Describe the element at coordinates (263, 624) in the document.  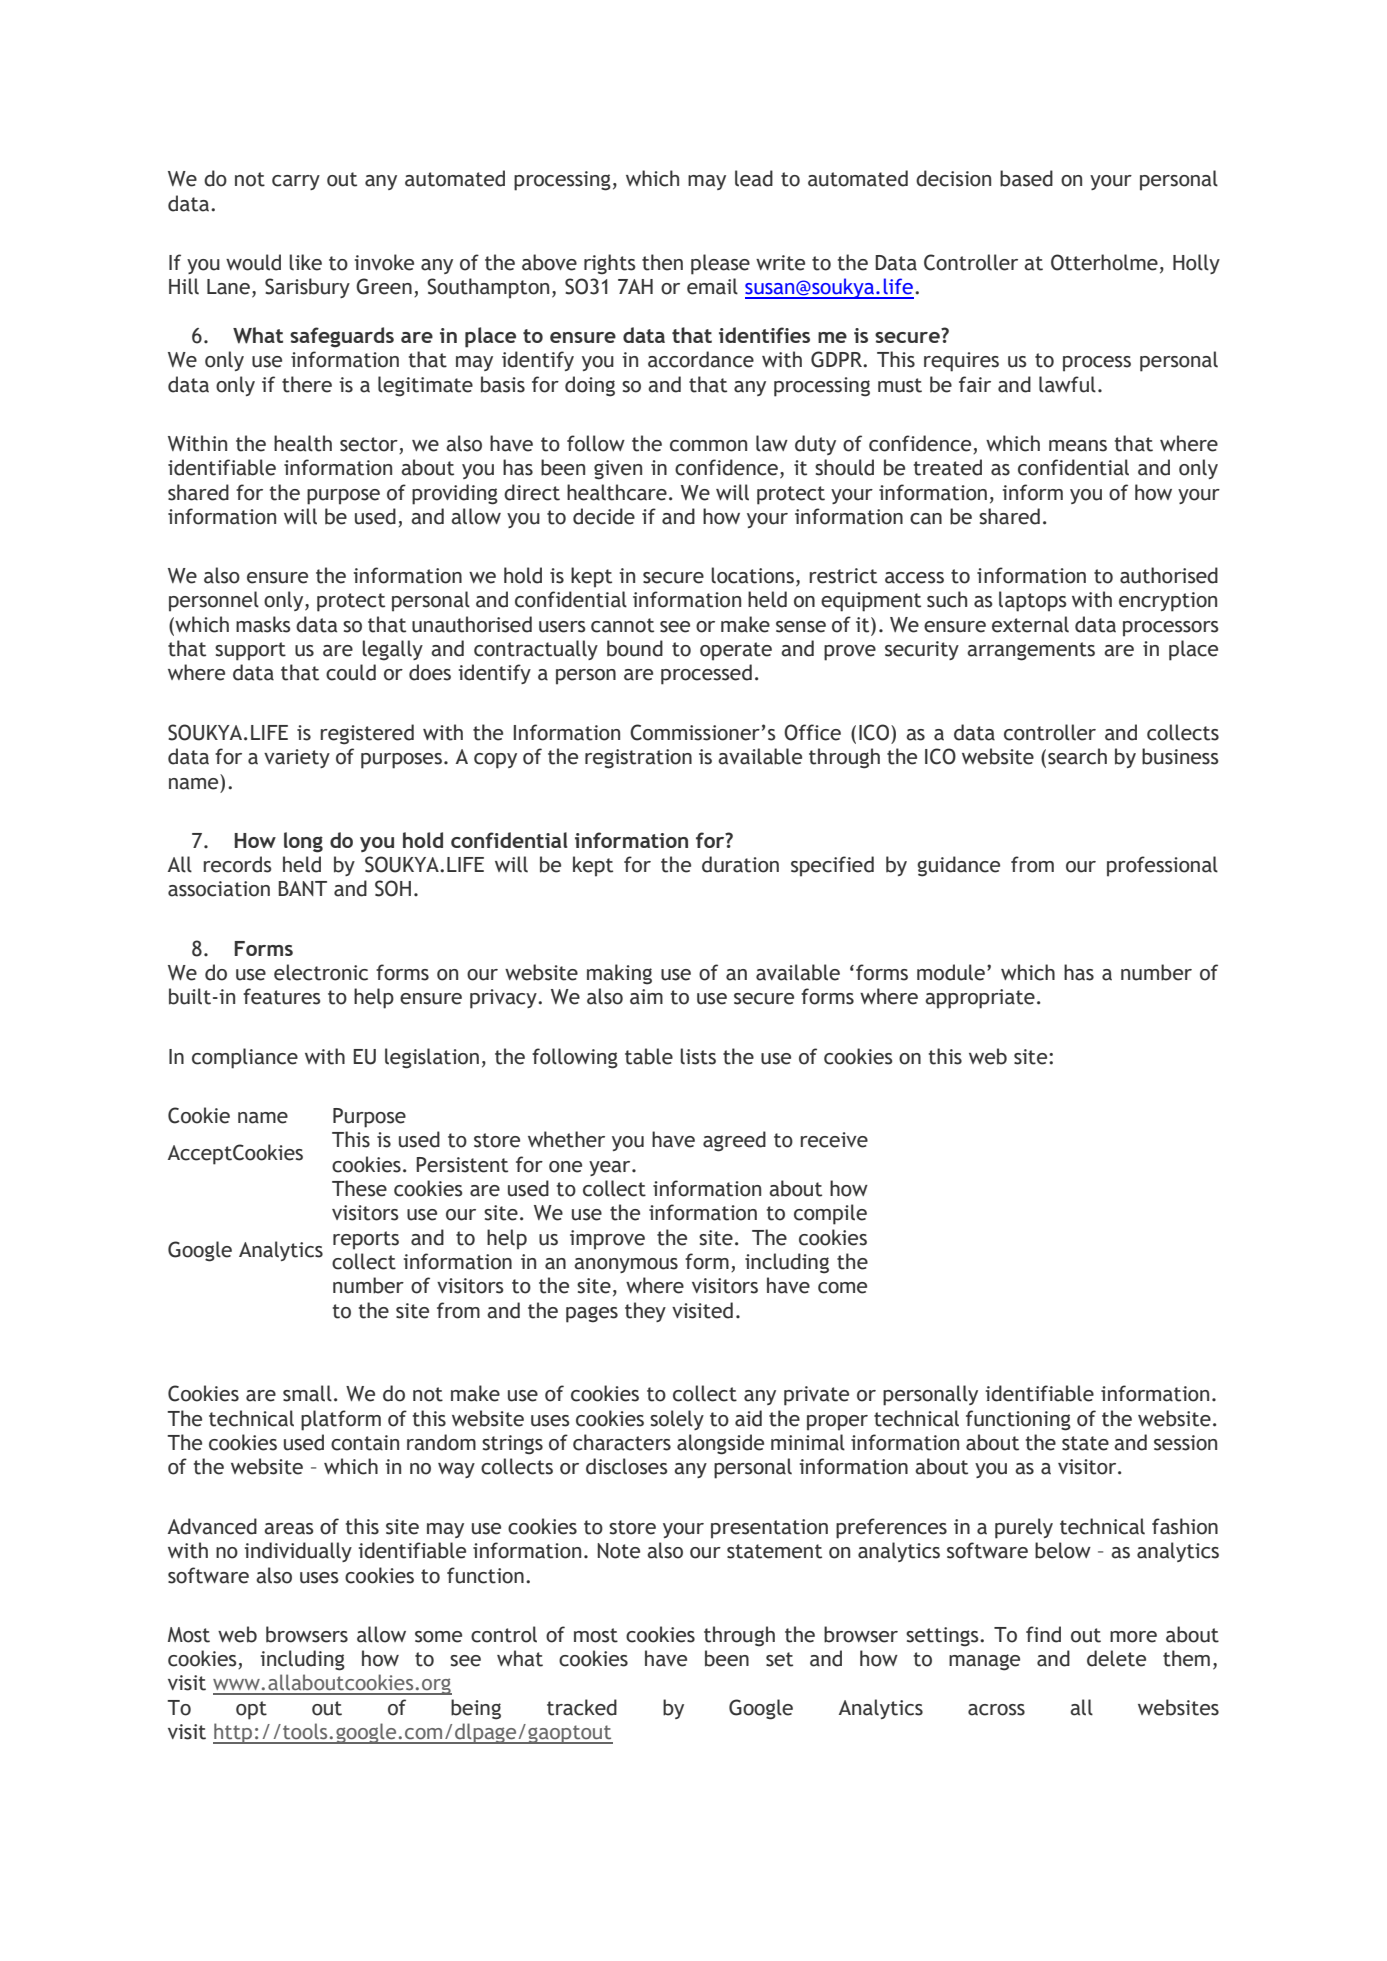
I see `masks` at that location.
